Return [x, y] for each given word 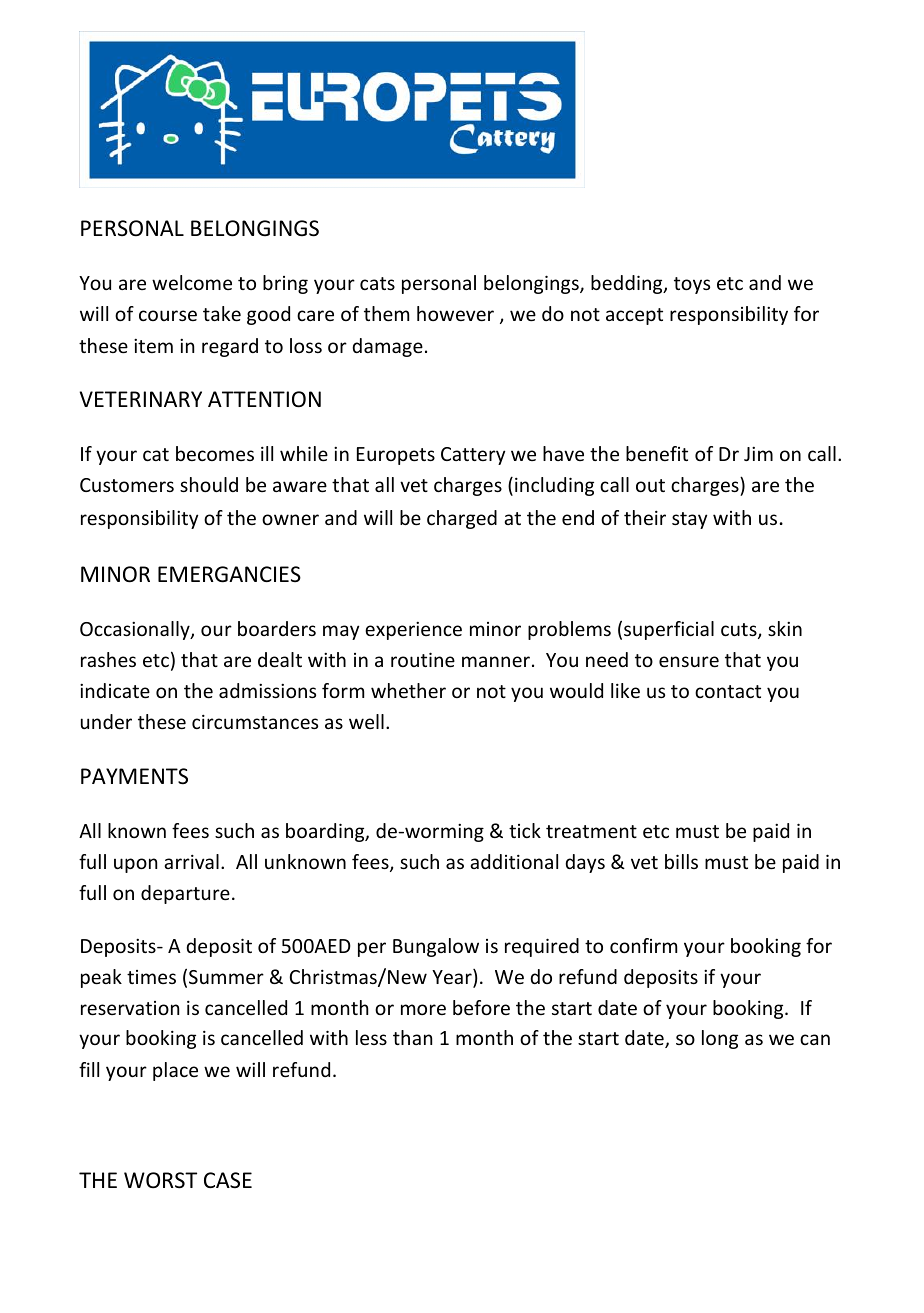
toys [692, 285]
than [412, 1037]
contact [728, 691]
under [106, 721]
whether [408, 690]
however [455, 313]
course [168, 315]
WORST [160, 1180]
